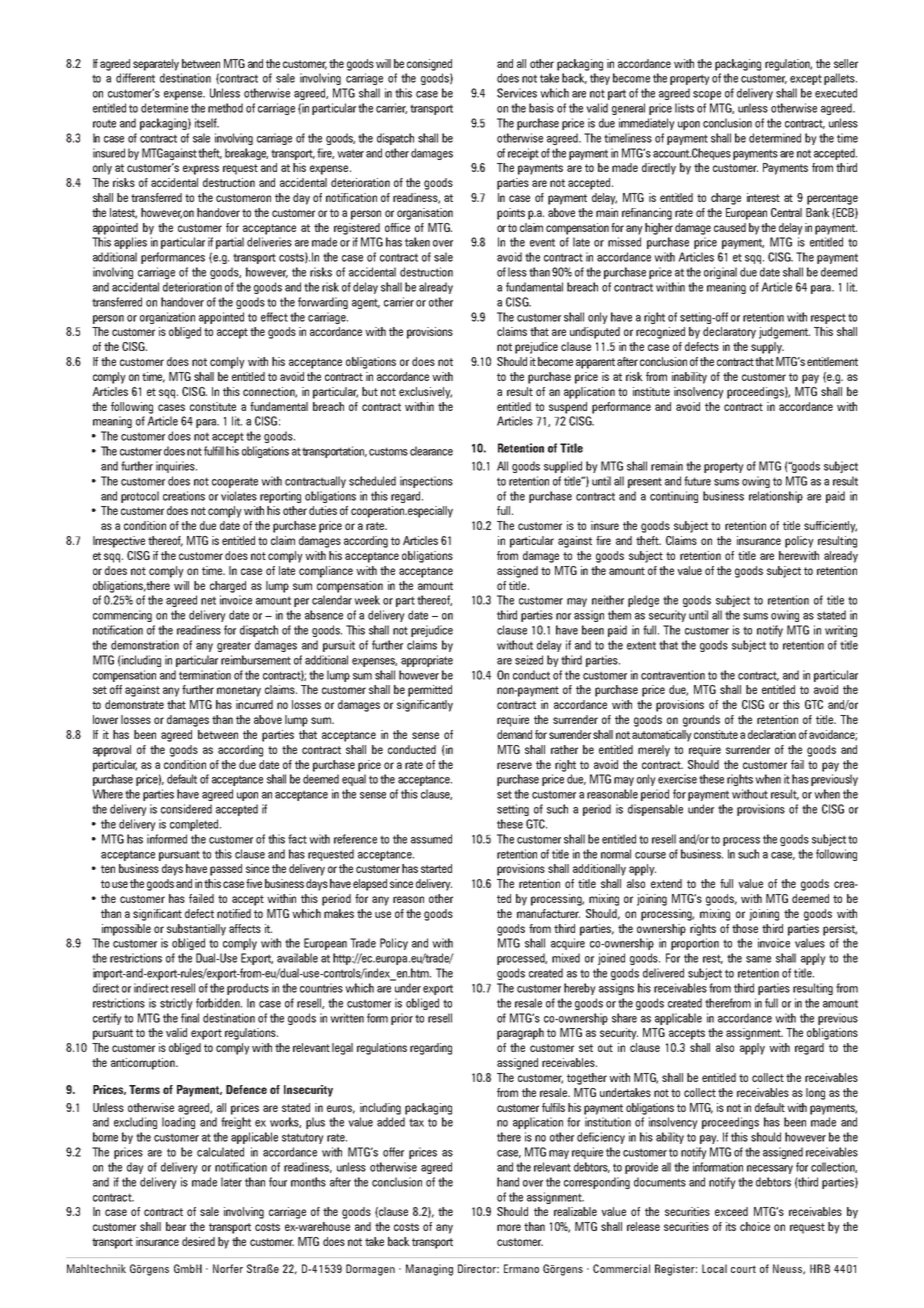 This screenshot has height=1308, width=924. I want to click on Services, so click(517, 93).
